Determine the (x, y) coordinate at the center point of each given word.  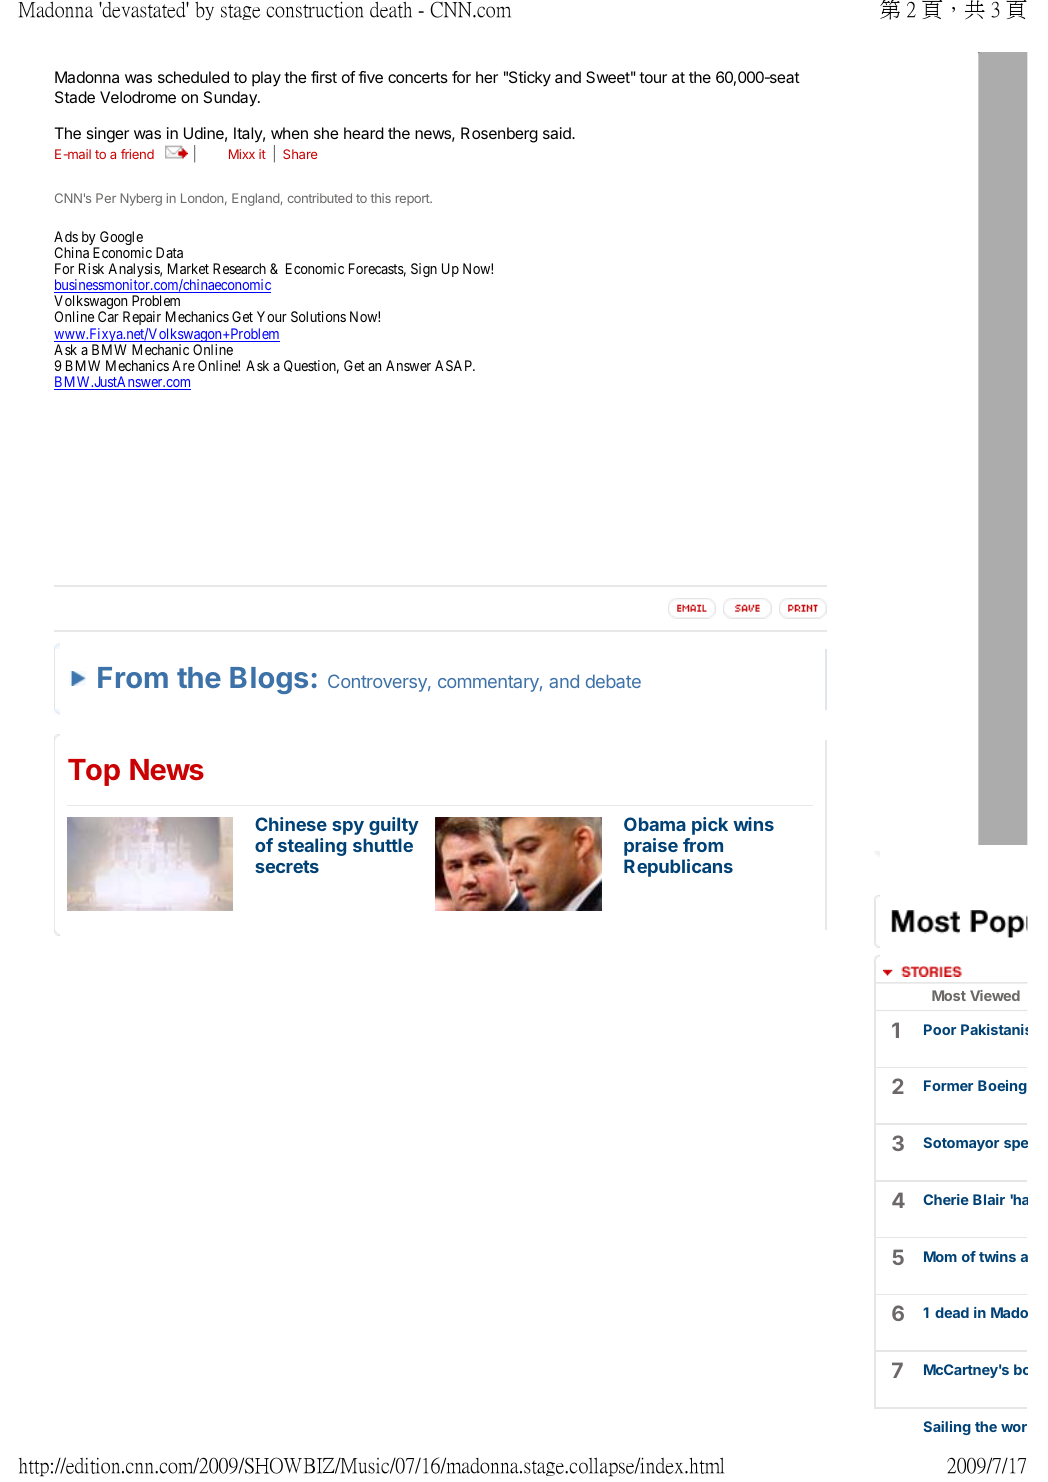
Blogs (269, 680)
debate (613, 681)
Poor (940, 1029)
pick (710, 826)
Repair (142, 320)
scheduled (193, 77)
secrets (287, 866)
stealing (312, 847)
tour (653, 77)
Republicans (678, 868)
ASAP (454, 365)
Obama (655, 824)
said (558, 133)
